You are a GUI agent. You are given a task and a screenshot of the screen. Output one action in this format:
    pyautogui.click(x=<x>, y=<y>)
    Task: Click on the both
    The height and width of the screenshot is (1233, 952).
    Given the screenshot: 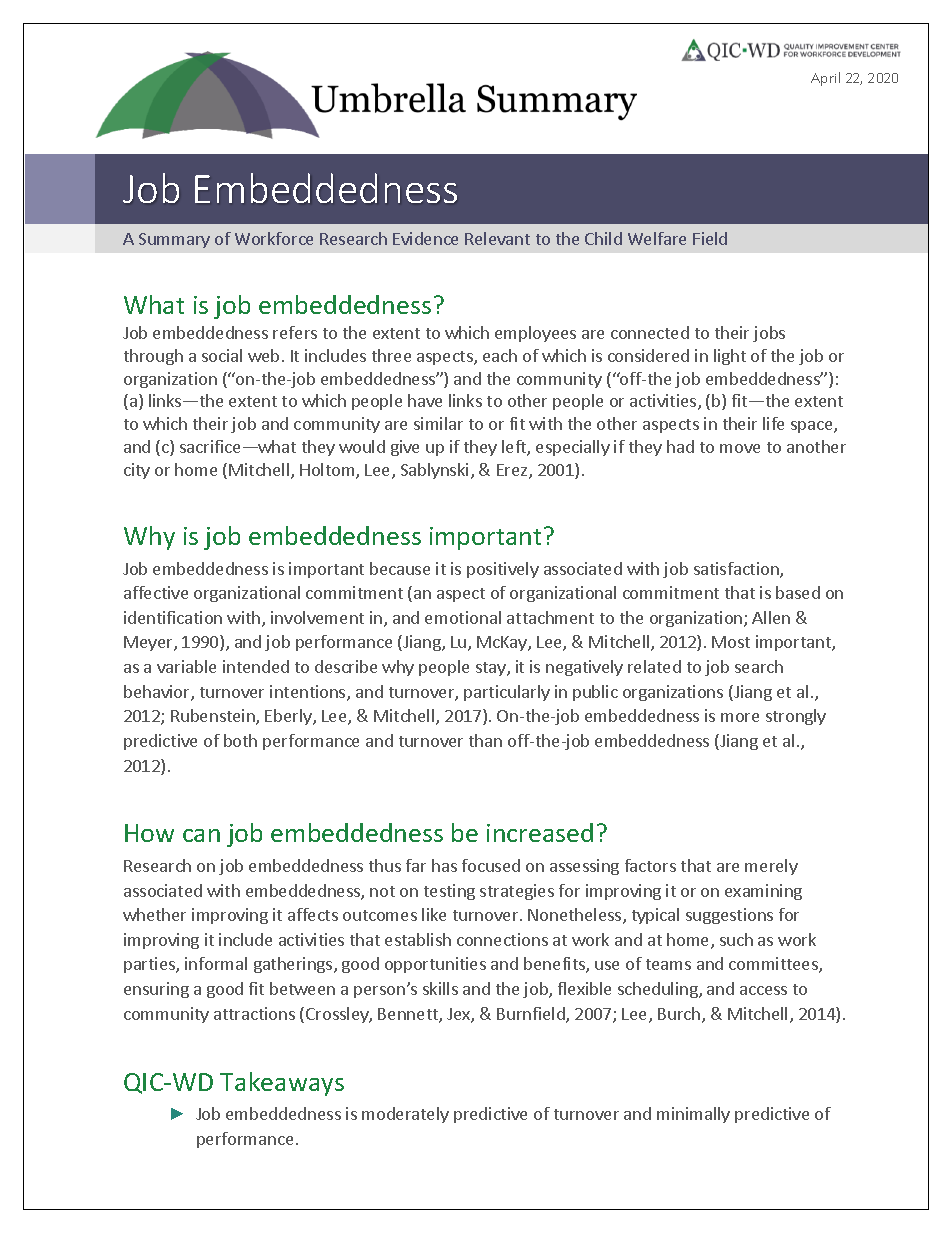 What is the action you would take?
    pyautogui.click(x=240, y=740)
